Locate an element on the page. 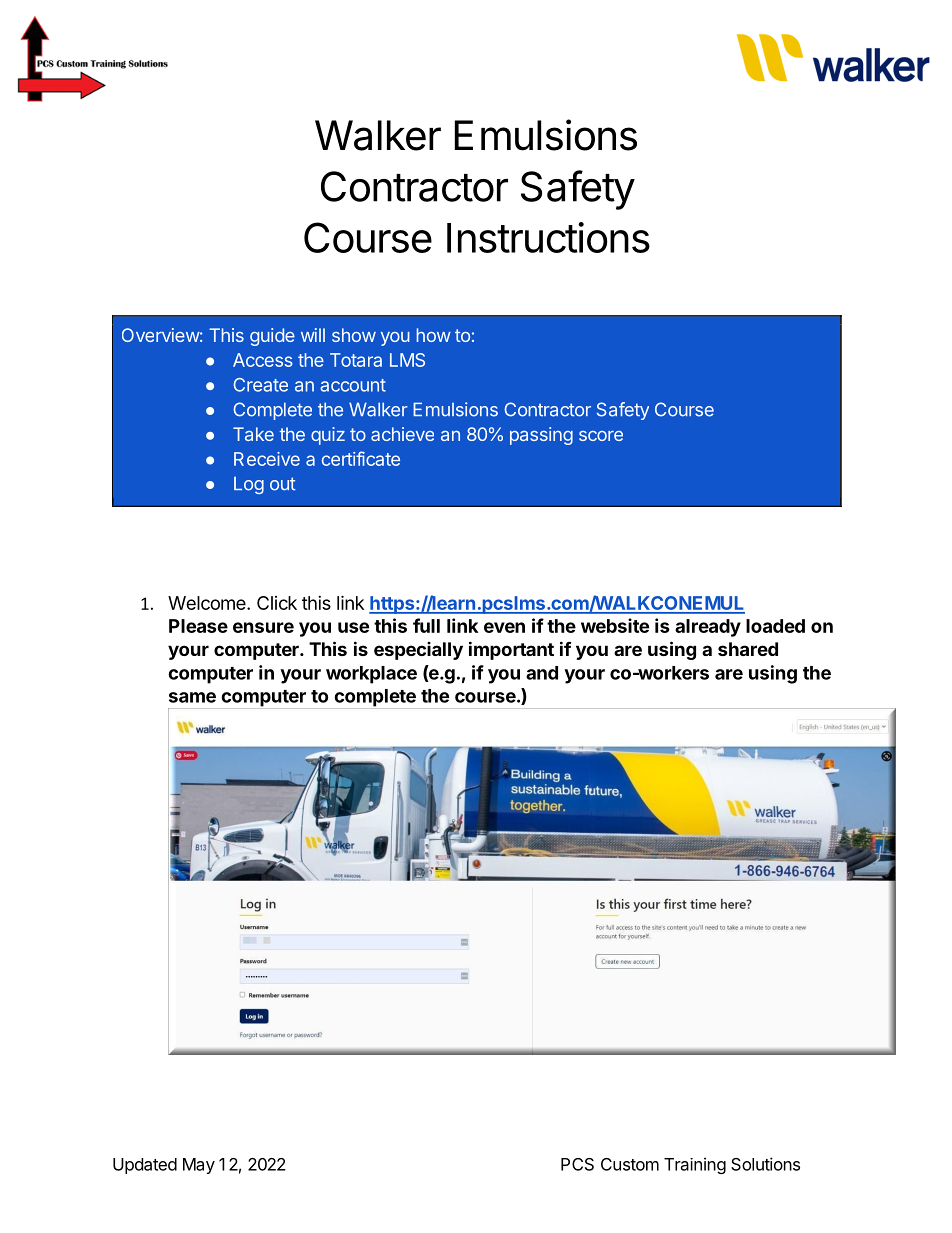  shared is located at coordinates (748, 649).
